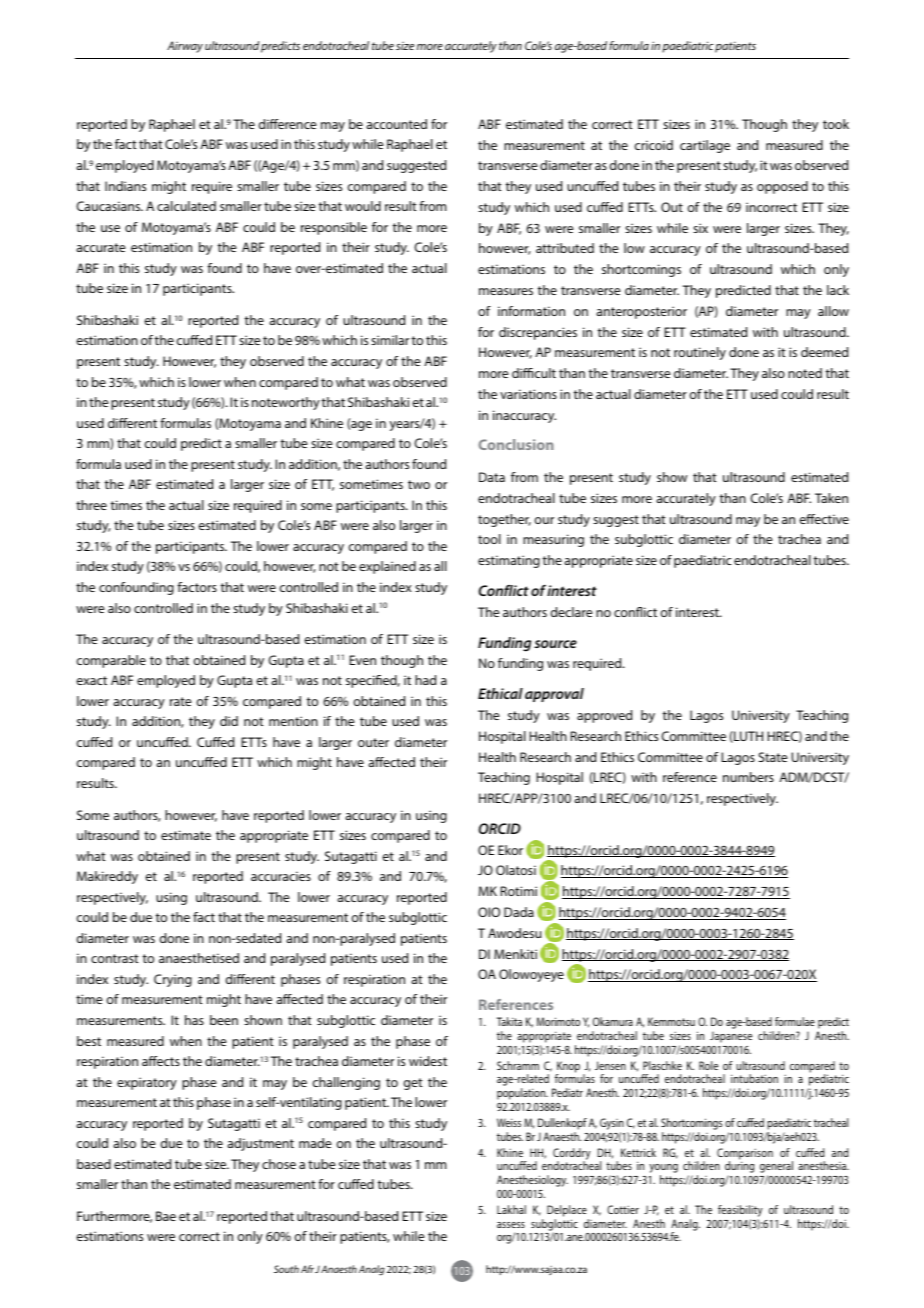  Describe the element at coordinates (705, 146) in the page. I see `cartilage` at that location.
